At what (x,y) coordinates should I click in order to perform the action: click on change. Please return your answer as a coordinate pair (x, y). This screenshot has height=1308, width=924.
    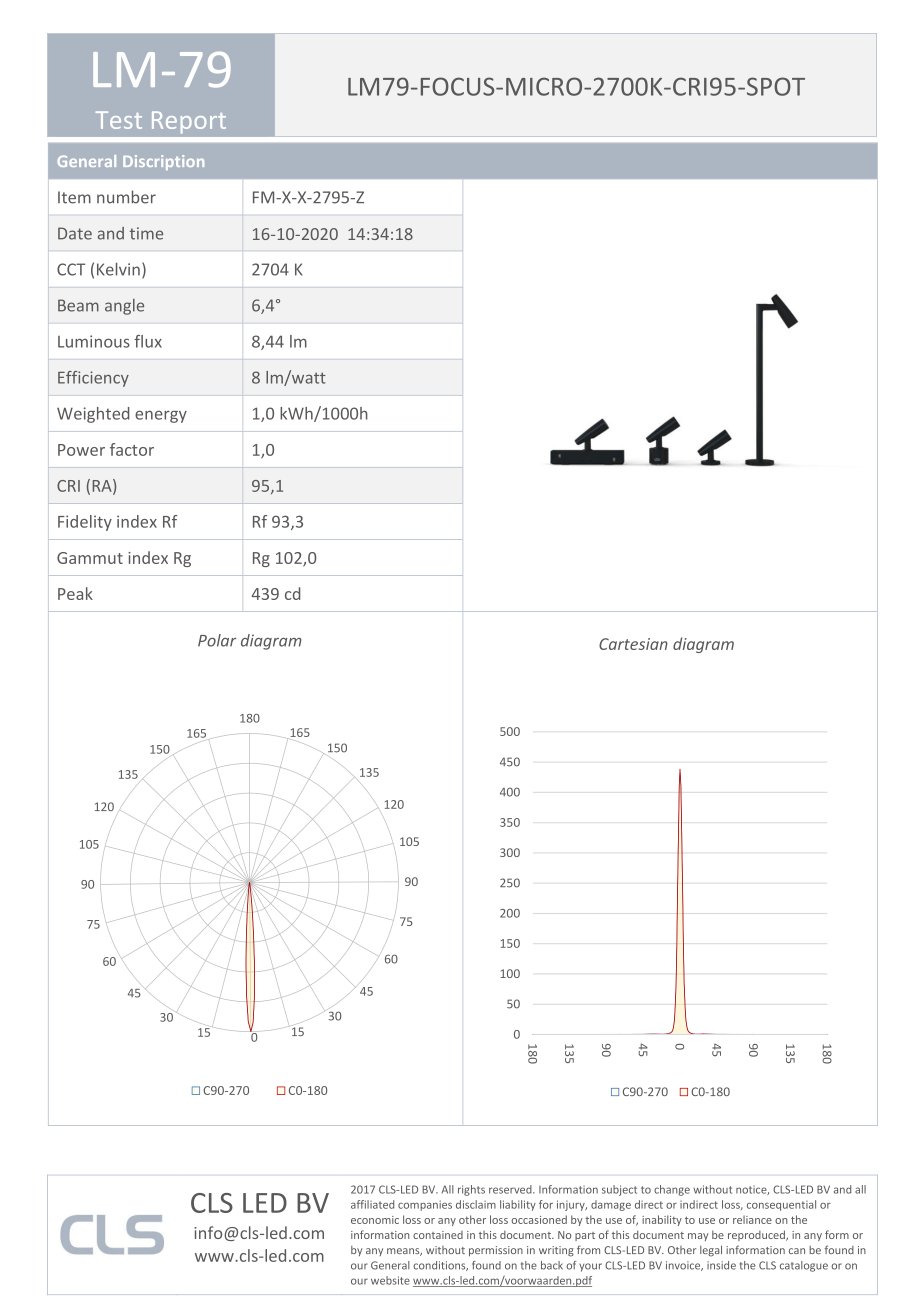
    Looking at the image, I should click on (672, 1190).
